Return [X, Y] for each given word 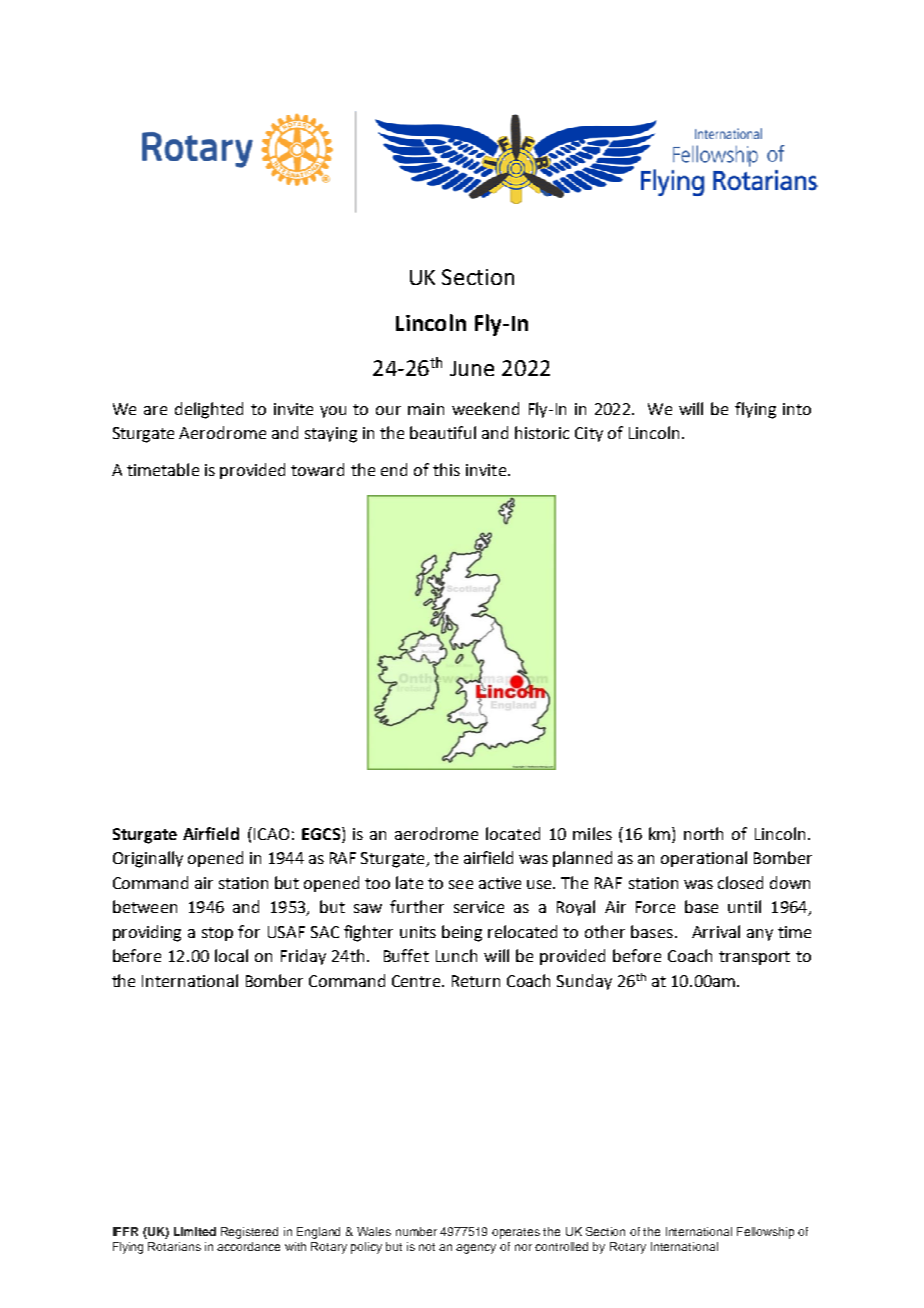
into [797, 409]
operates [516, 1233]
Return [476, 981]
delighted [209, 410]
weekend [485, 408]
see [461, 884]
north [703, 833]
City [589, 434]
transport [754, 958]
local [231, 955]
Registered [249, 1233]
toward [317, 469]
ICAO [270, 833]
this [446, 469]
